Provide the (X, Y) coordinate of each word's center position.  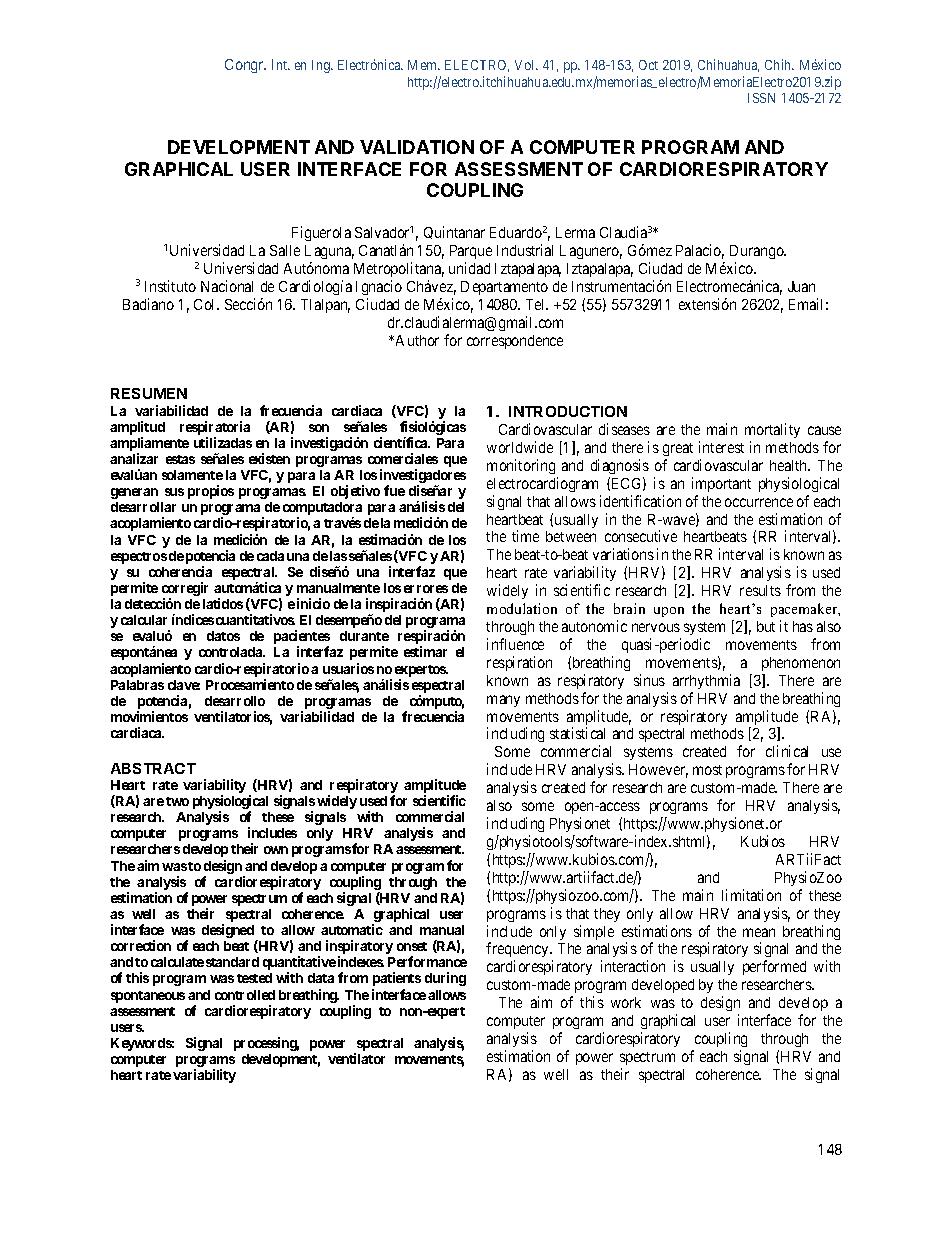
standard (232, 962)
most (707, 770)
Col (206, 304)
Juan (801, 286)
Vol (526, 65)
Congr (245, 66)
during (445, 979)
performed (774, 967)
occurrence (759, 502)
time (525, 536)
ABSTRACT (153, 768)
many (503, 701)
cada (270, 556)
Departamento (504, 288)
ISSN (761, 98)
